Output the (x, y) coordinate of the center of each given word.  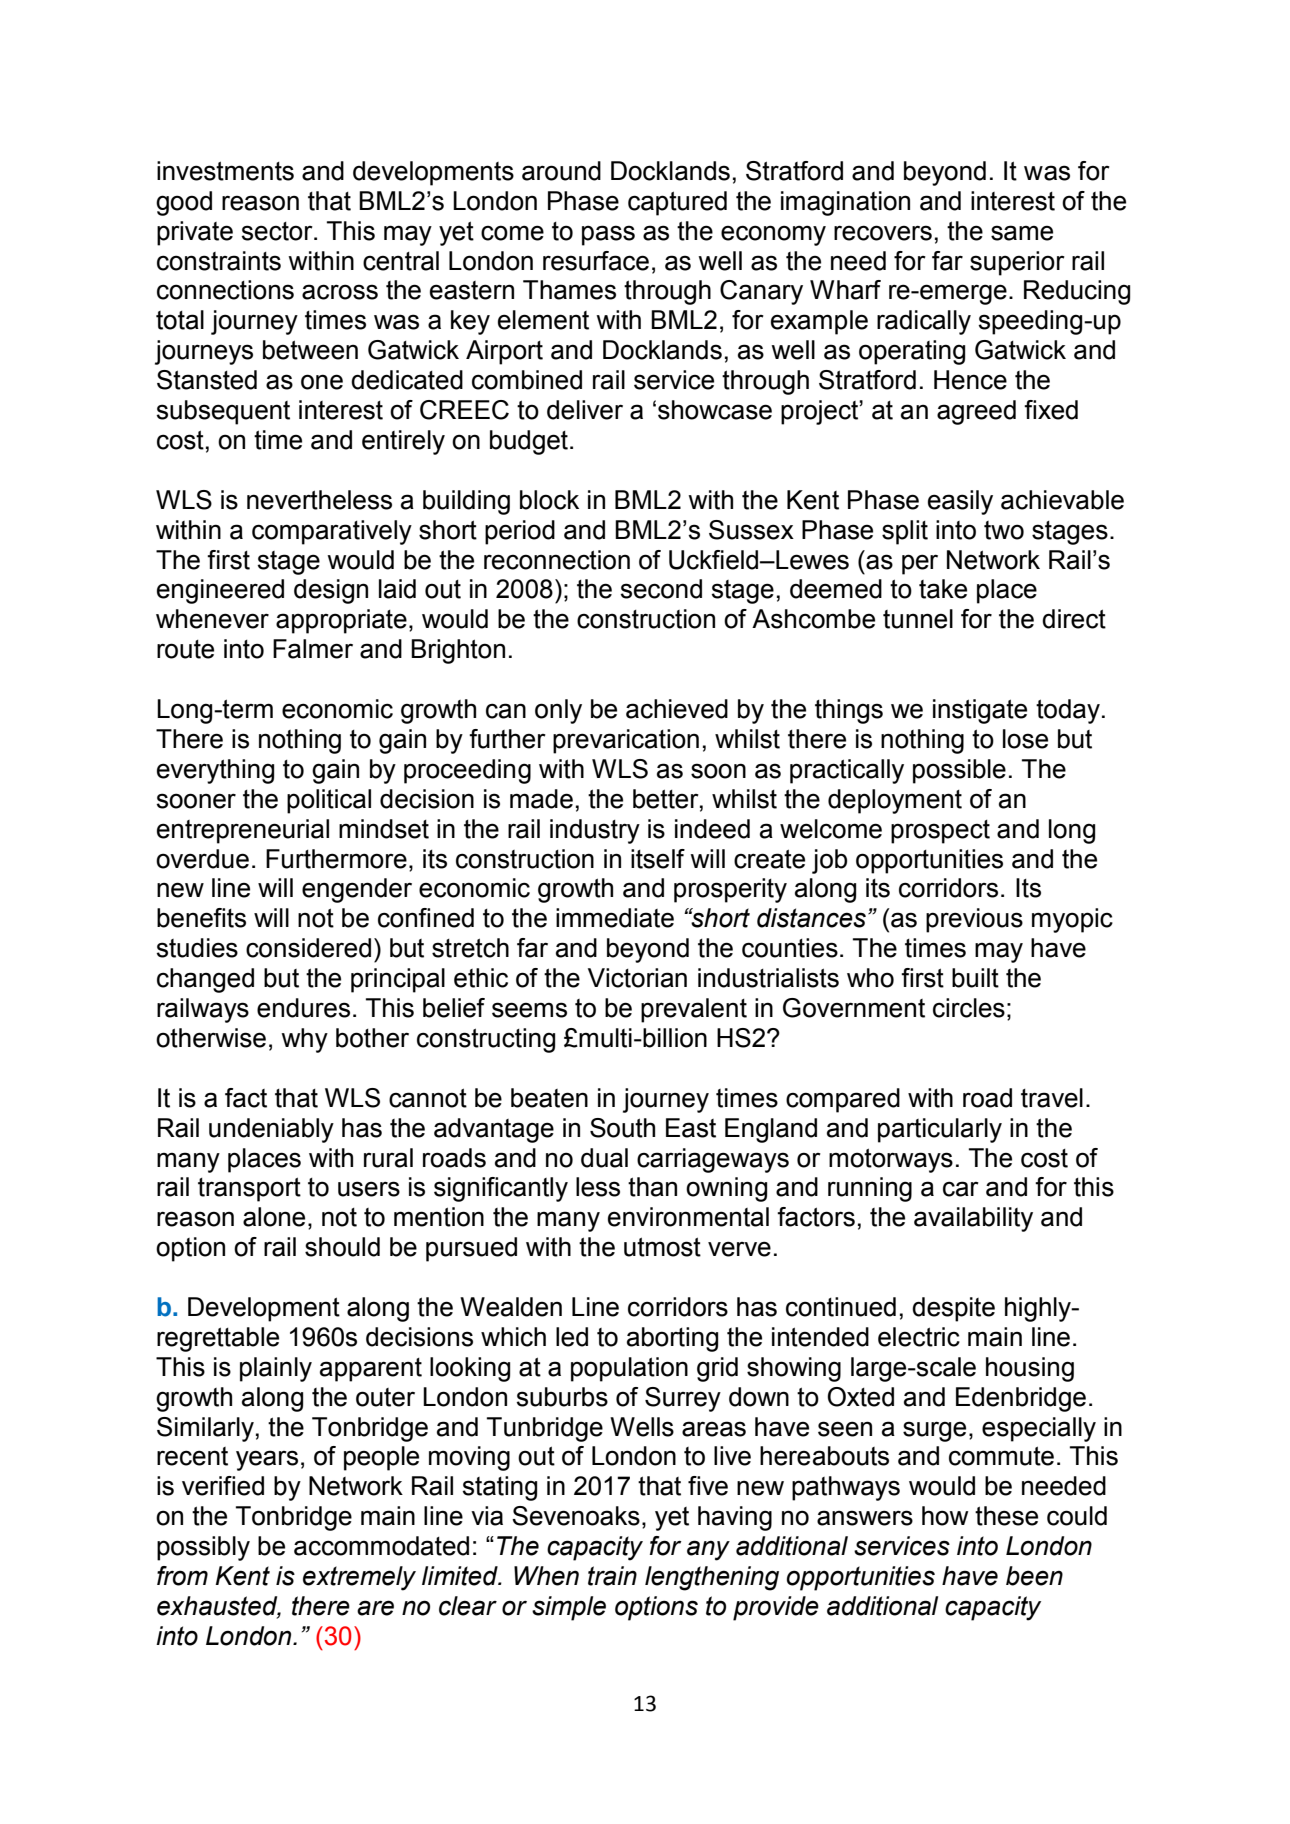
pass (608, 235)
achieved (677, 709)
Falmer (313, 649)
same (1022, 233)
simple (569, 1608)
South (622, 1128)
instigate (980, 711)
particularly (940, 1130)
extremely (359, 1578)
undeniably (271, 1130)
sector (278, 231)
